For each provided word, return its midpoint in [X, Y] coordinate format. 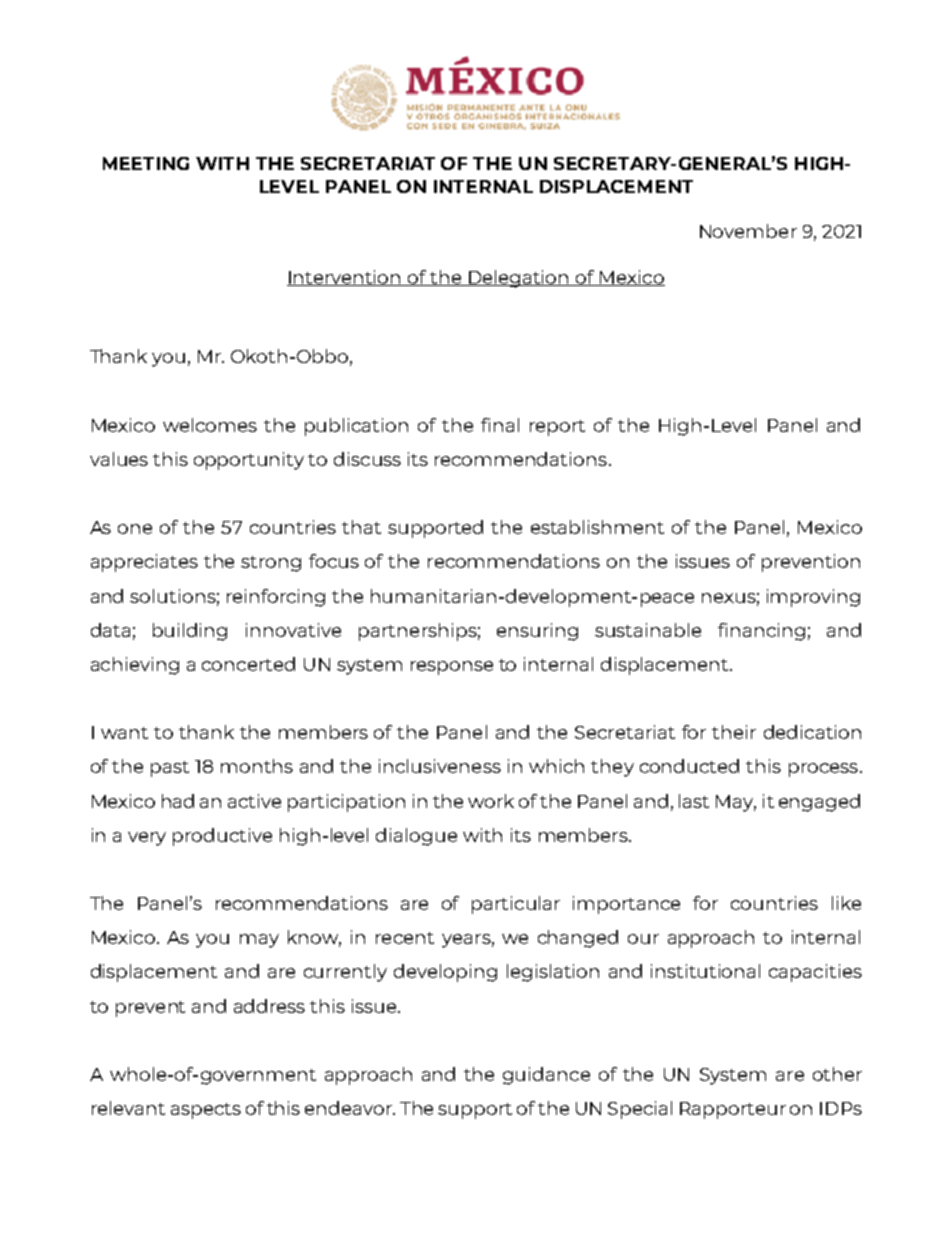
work [491, 801]
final [500, 425]
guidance [546, 1076]
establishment [597, 527]
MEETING [146, 163]
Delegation [519, 279]
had [178, 801]
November [748, 231]
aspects [206, 1111]
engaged [819, 803]
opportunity [249, 461]
